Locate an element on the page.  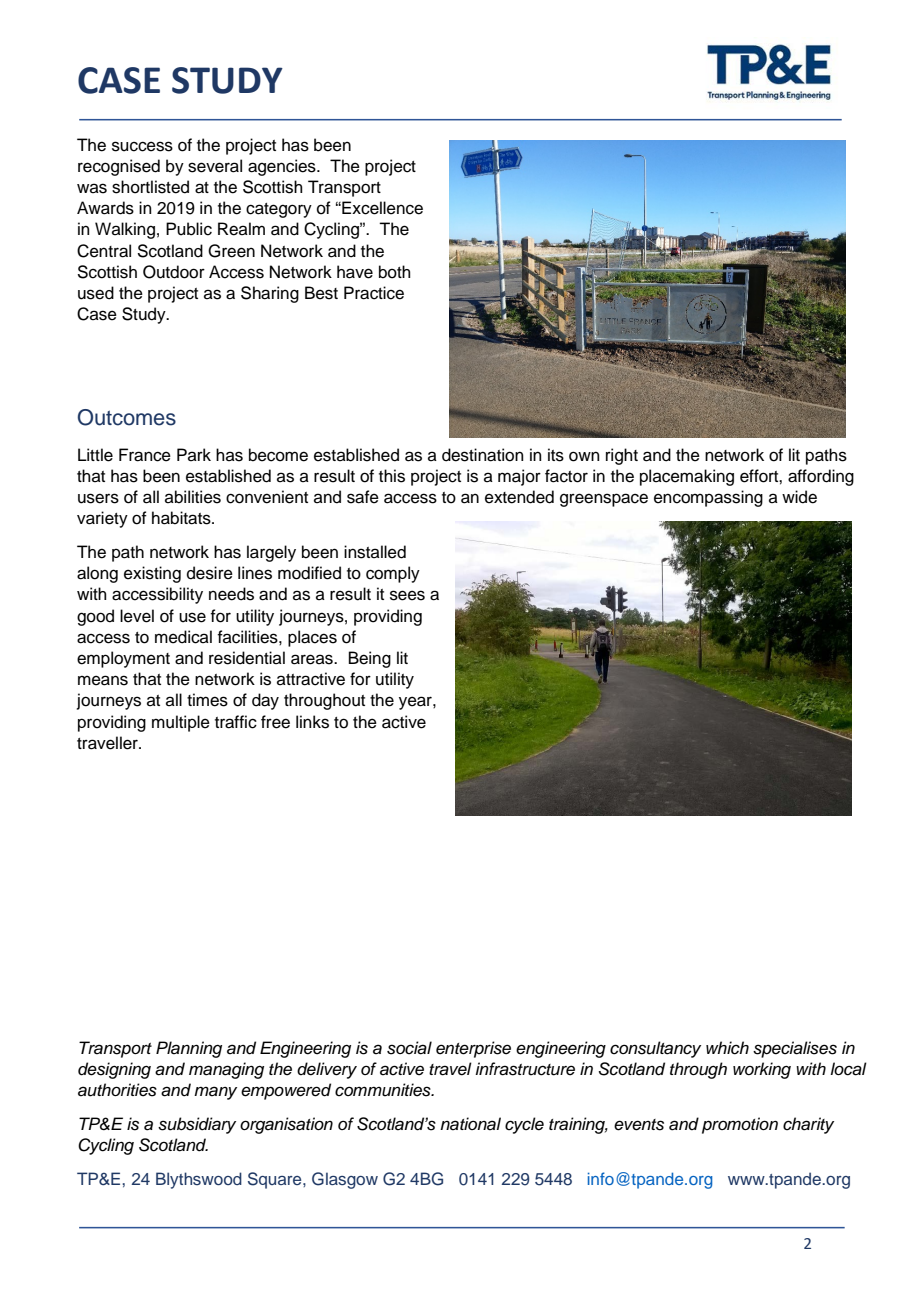
national is located at coordinates (470, 1124).
